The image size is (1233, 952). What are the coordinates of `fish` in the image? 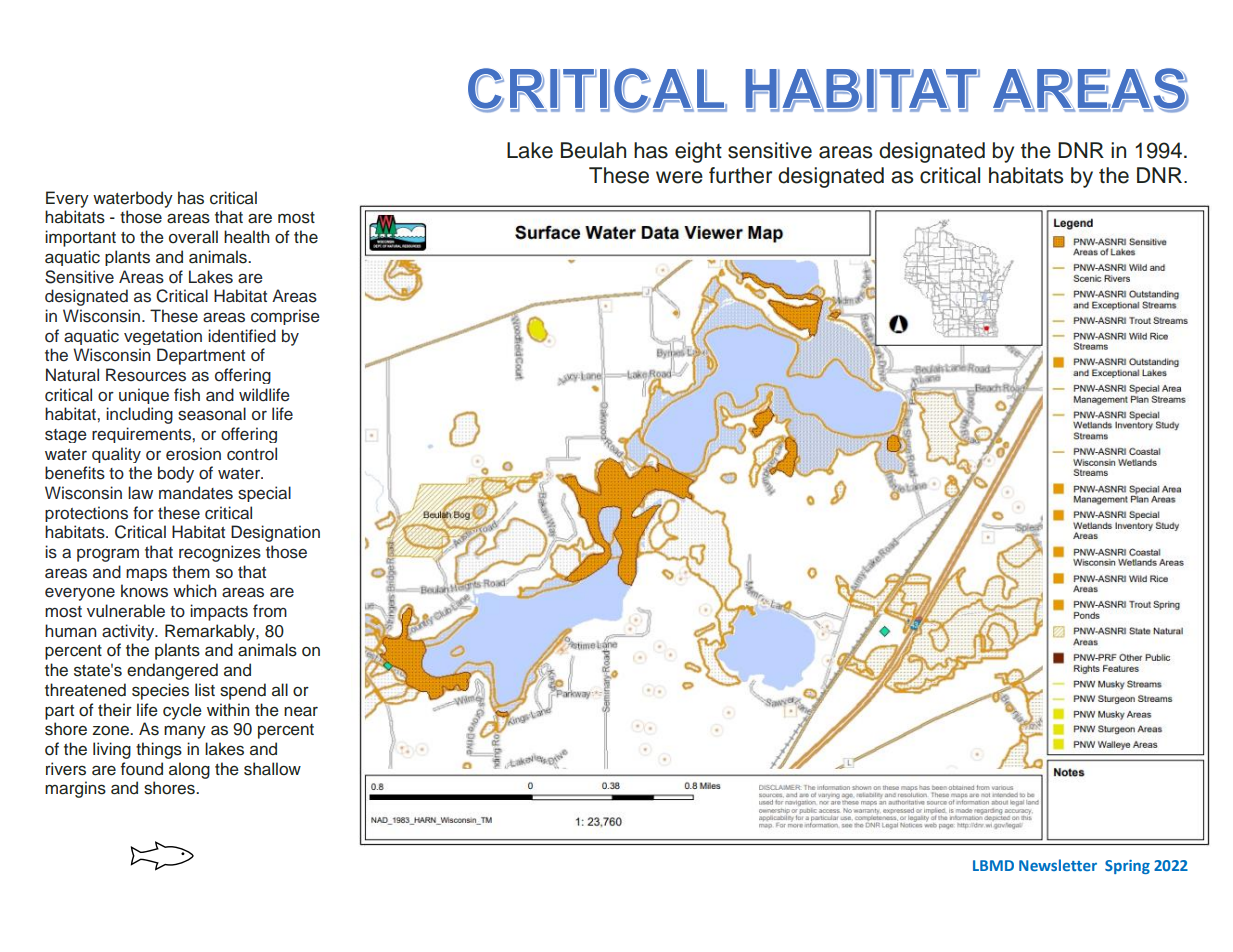 It's located at (187, 395).
